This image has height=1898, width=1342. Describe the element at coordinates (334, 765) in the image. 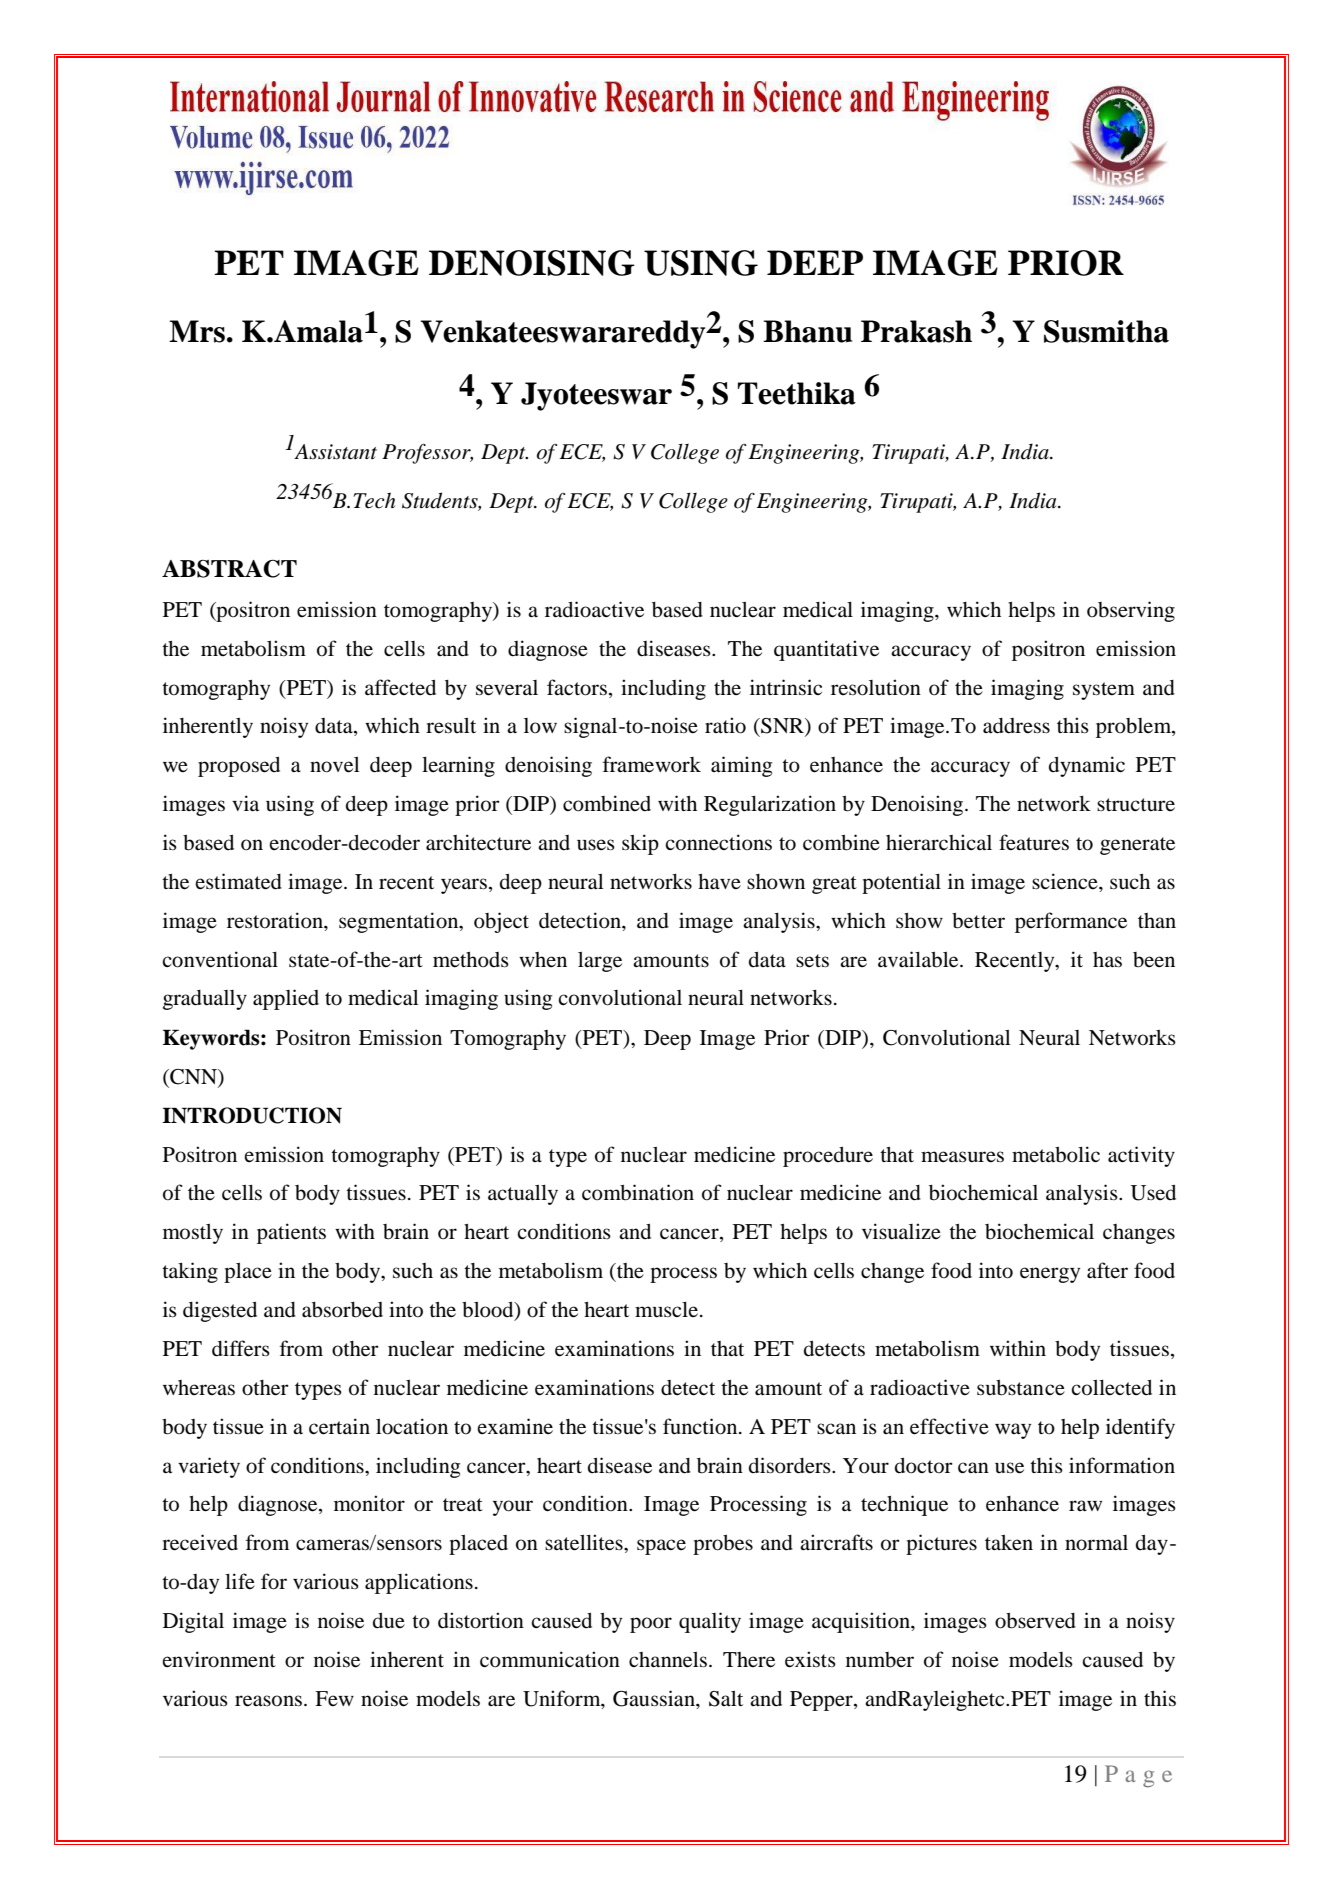

I see `novel` at that location.
